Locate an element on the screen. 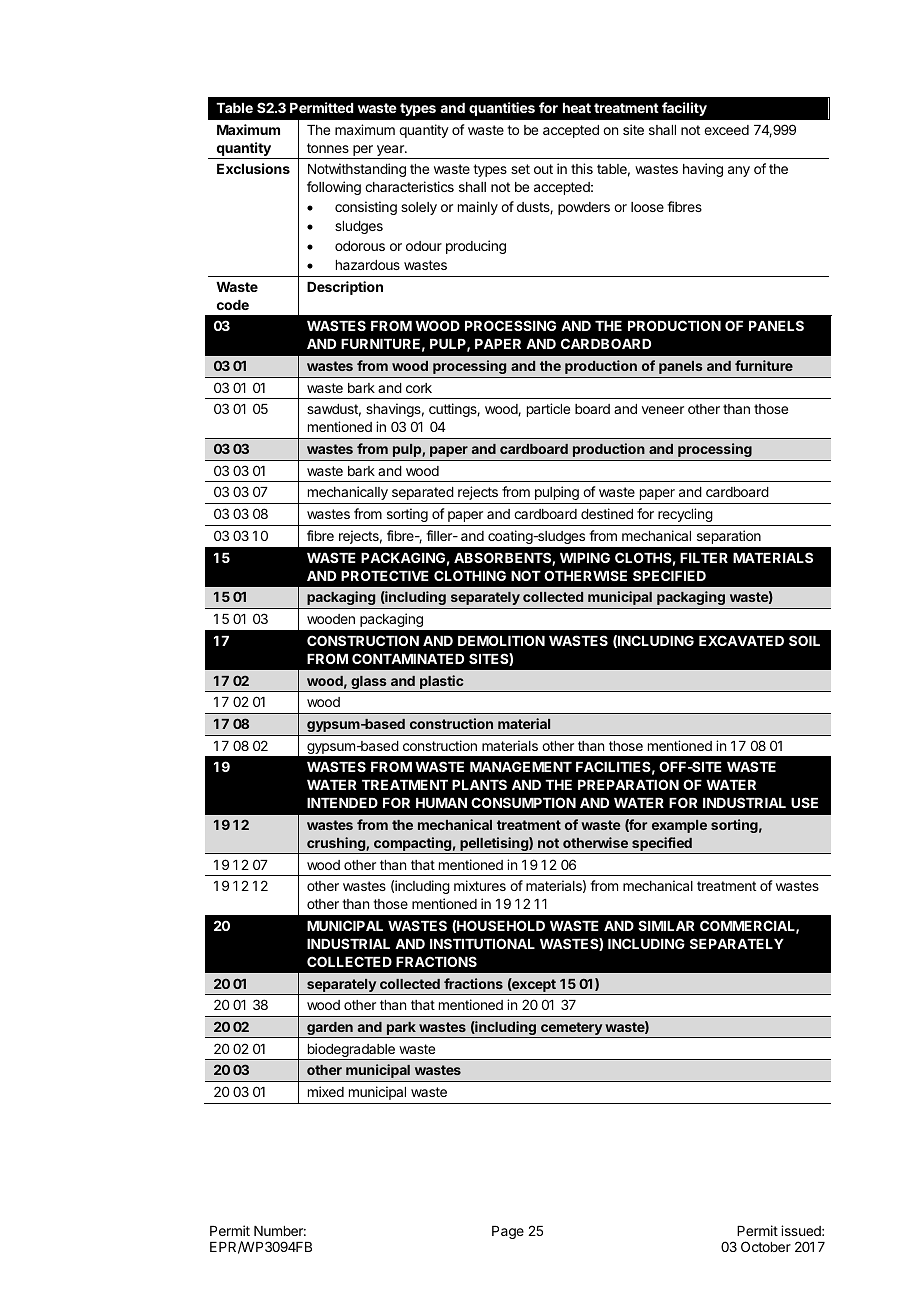  mixed is located at coordinates (326, 1091).
